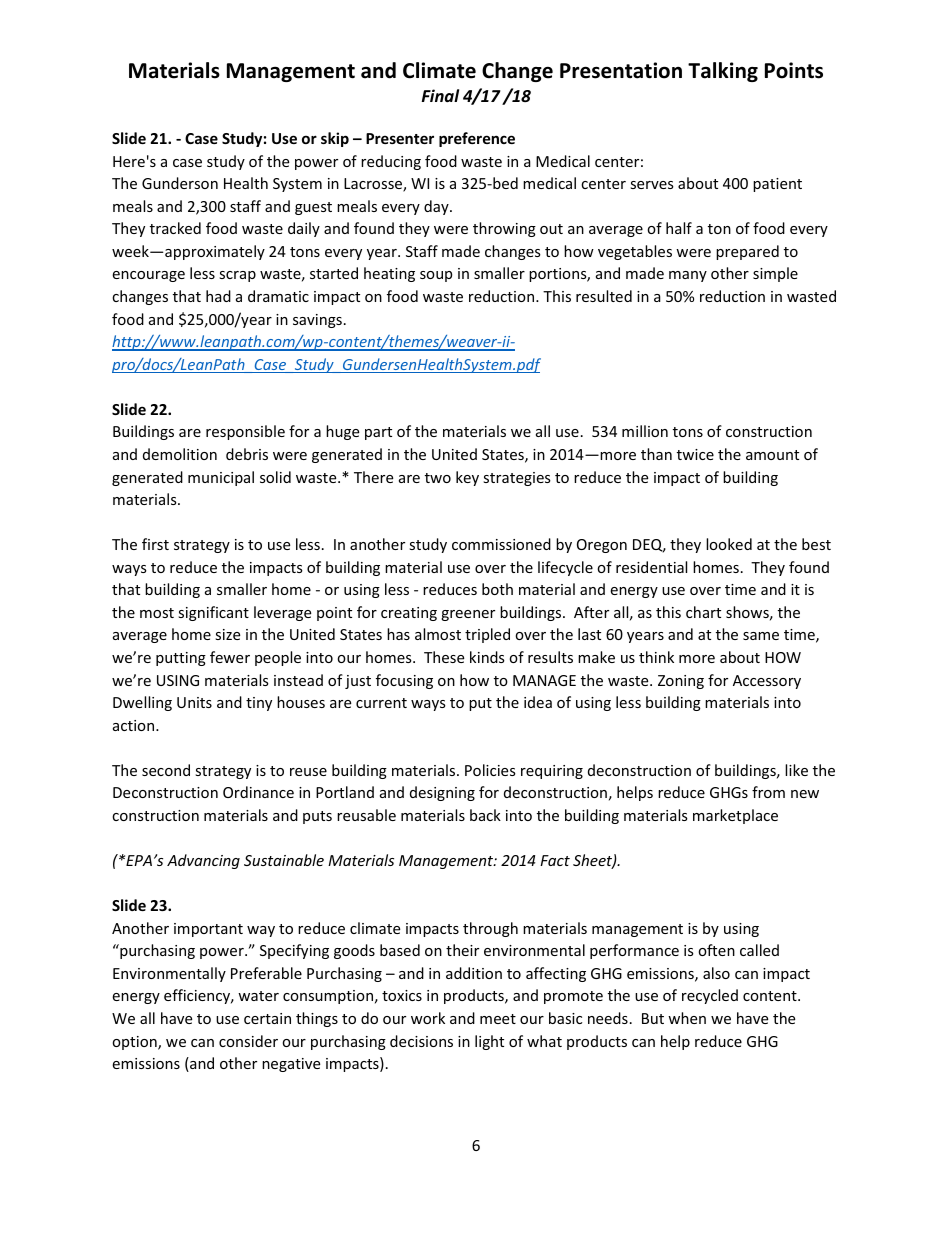 Image resolution: width=952 pixels, height=1233 pixels. Describe the element at coordinates (180, 183) in the screenshot. I see `Gunderson` at that location.
